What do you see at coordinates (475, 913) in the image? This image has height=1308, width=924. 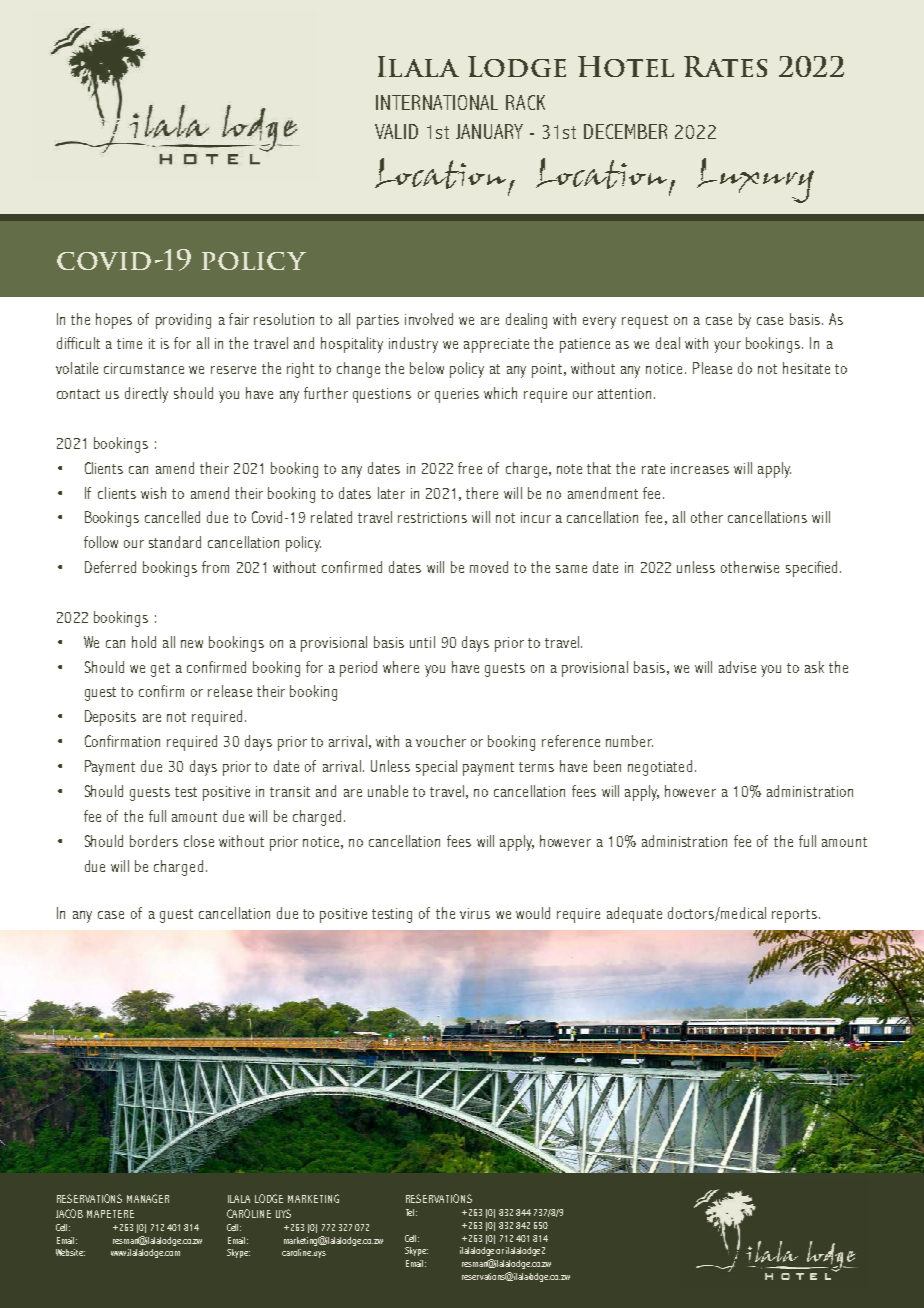 I see `virus` at bounding box center [475, 913].
